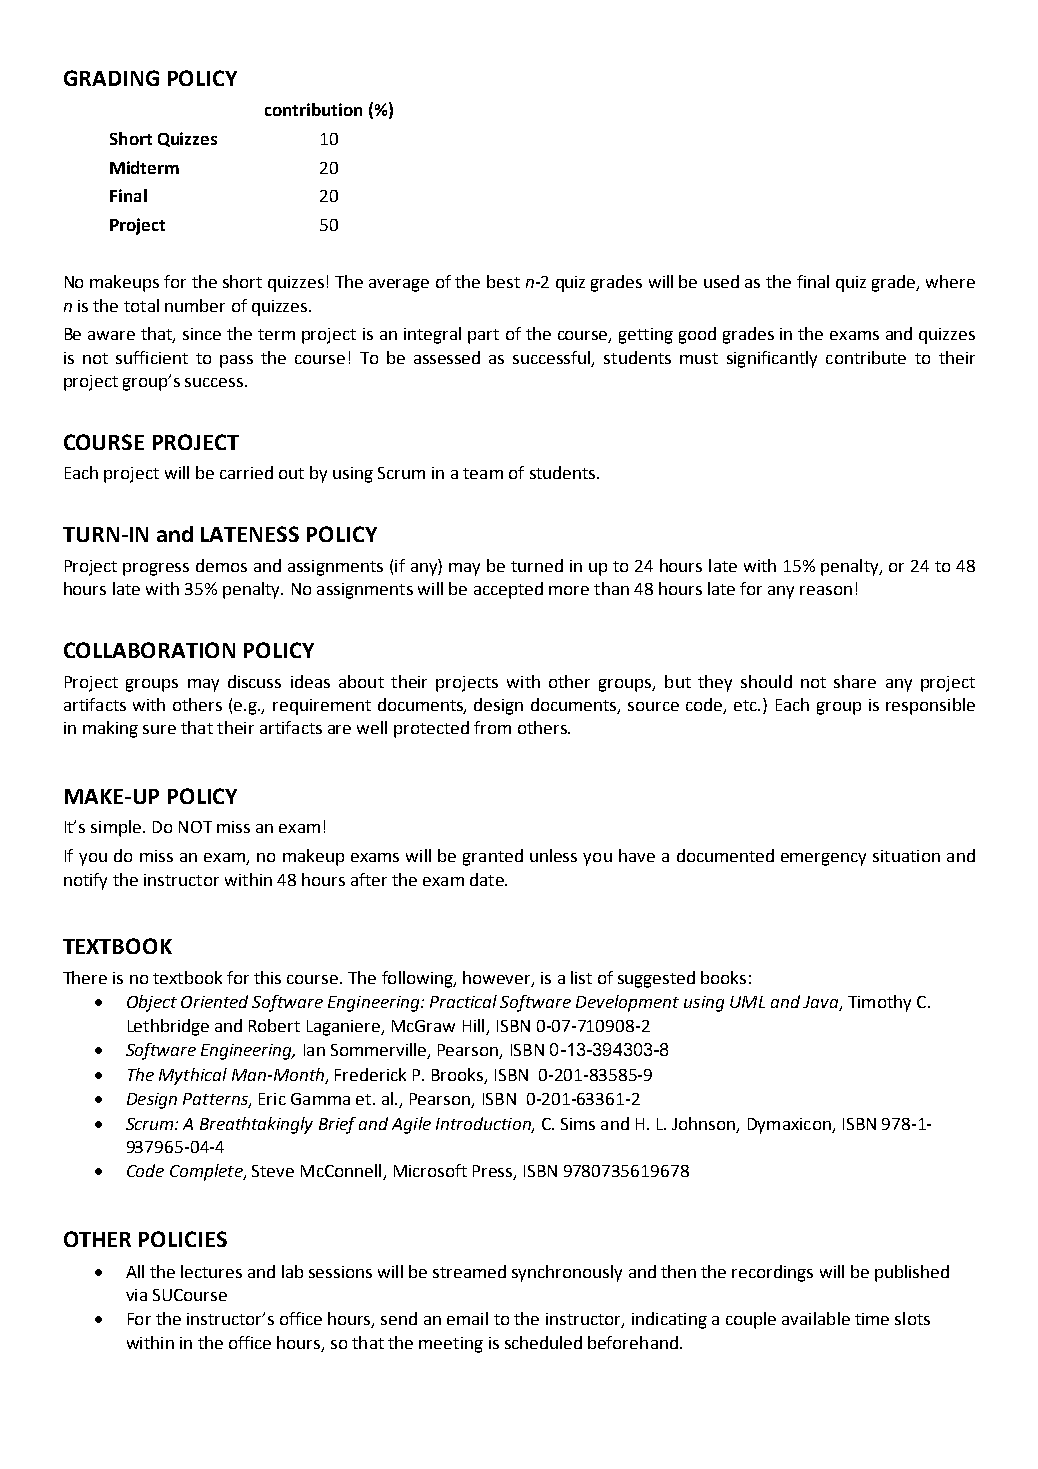  I want to click on where, so click(950, 281).
